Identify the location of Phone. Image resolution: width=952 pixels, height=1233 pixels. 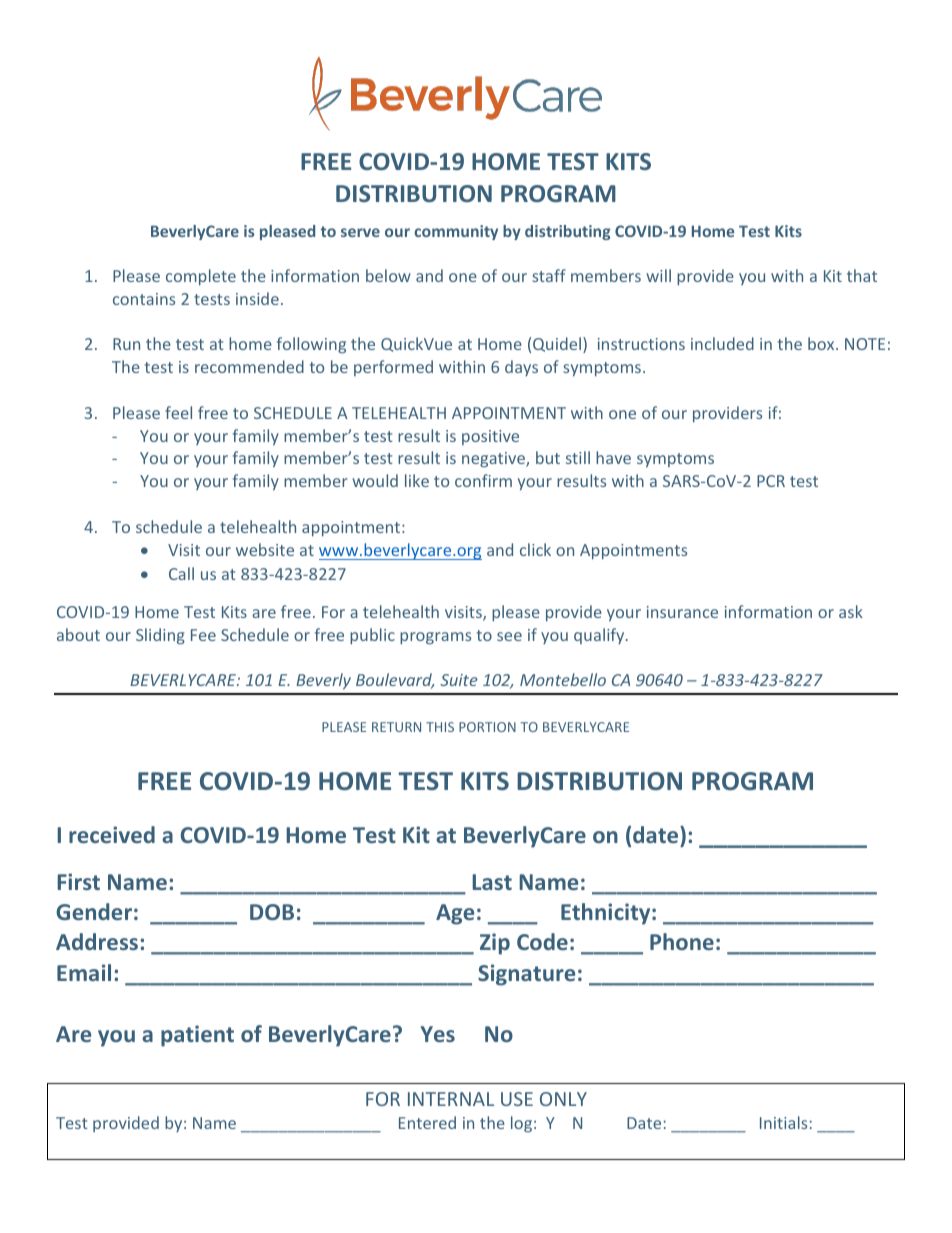
(682, 941).
